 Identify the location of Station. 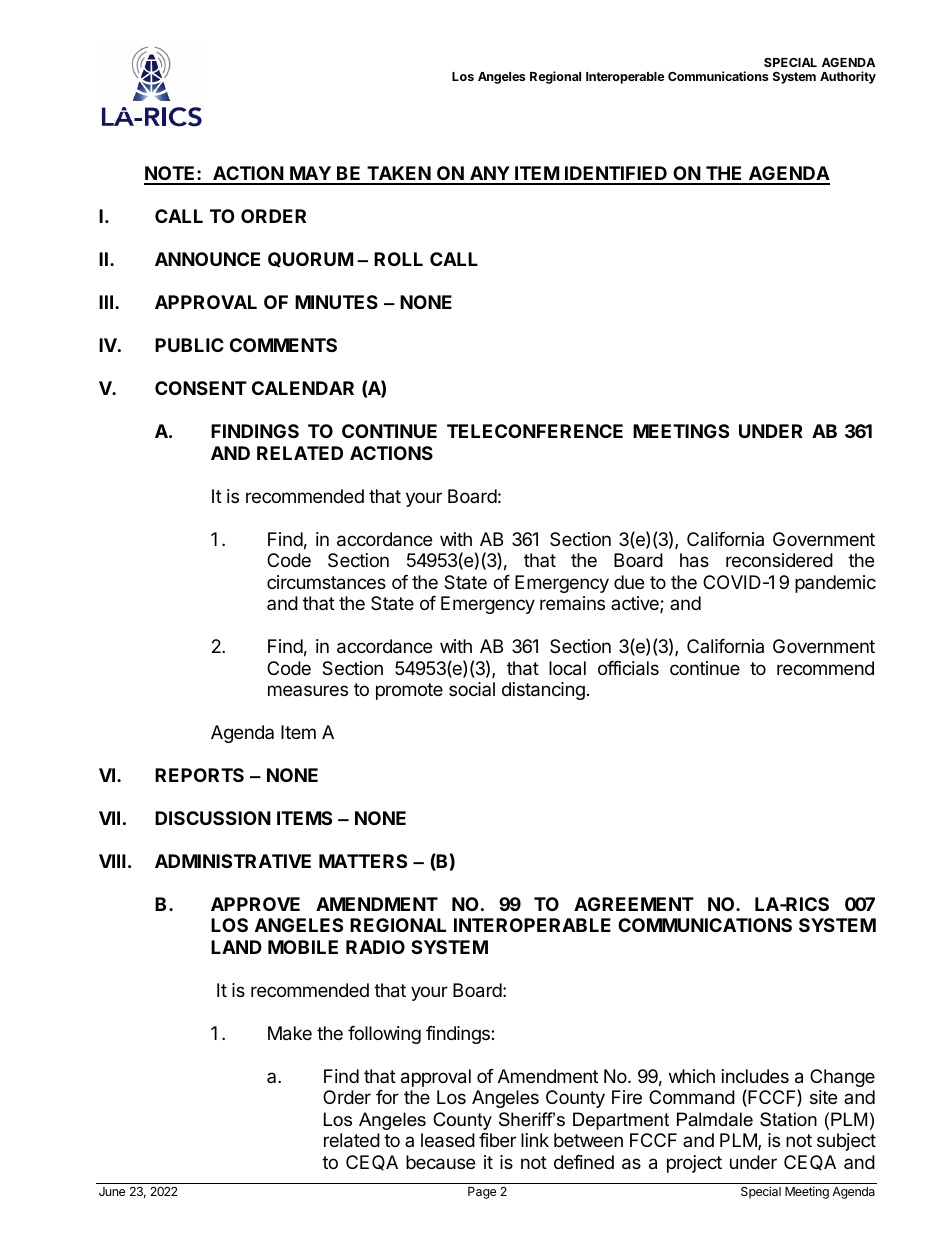
(788, 1119).
